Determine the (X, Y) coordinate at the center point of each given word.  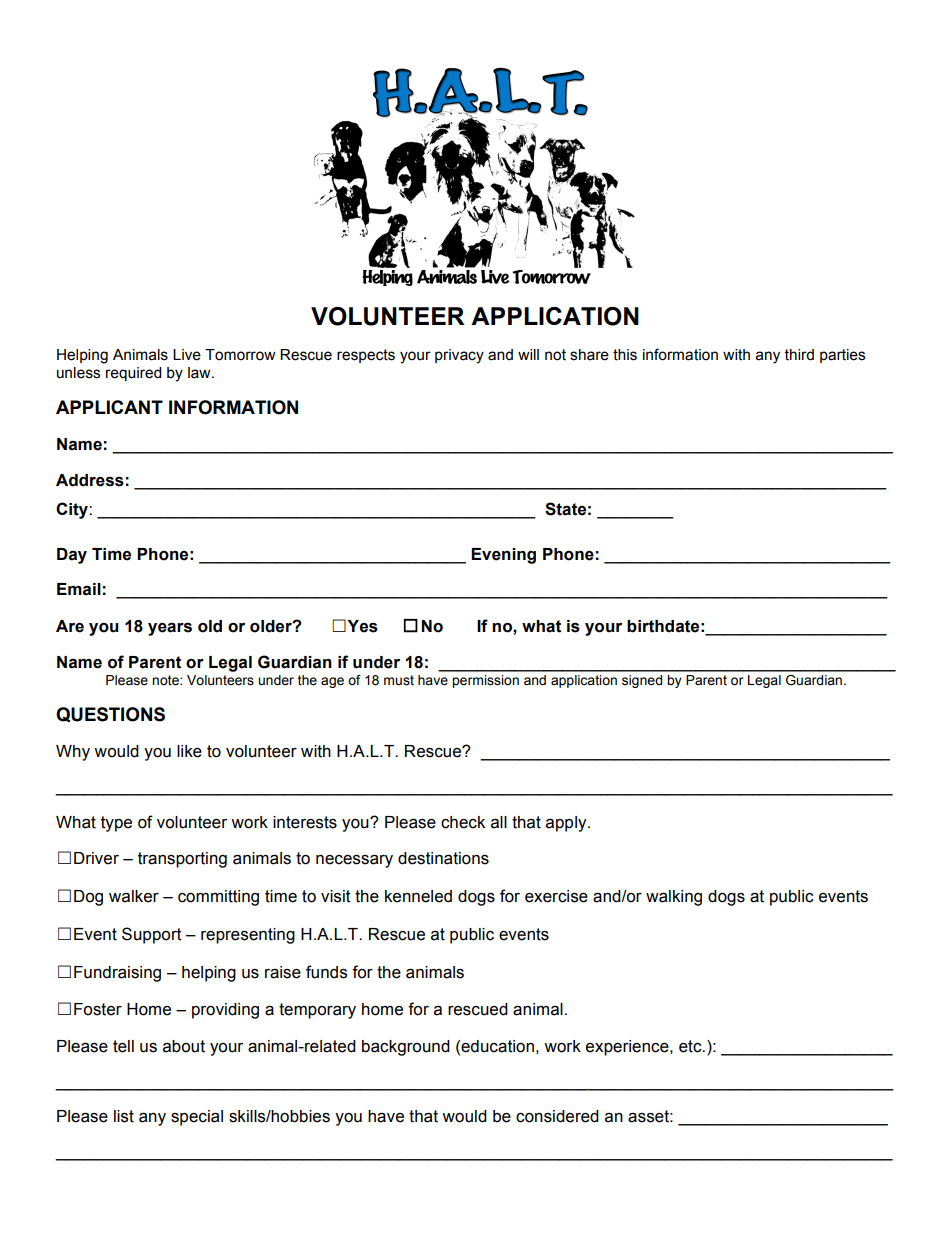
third (799, 355)
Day (72, 556)
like (189, 751)
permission (485, 681)
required (133, 374)
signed (642, 681)
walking (674, 898)
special (197, 1118)
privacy (459, 356)
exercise (556, 896)
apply (567, 824)
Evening (503, 556)
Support (152, 935)
